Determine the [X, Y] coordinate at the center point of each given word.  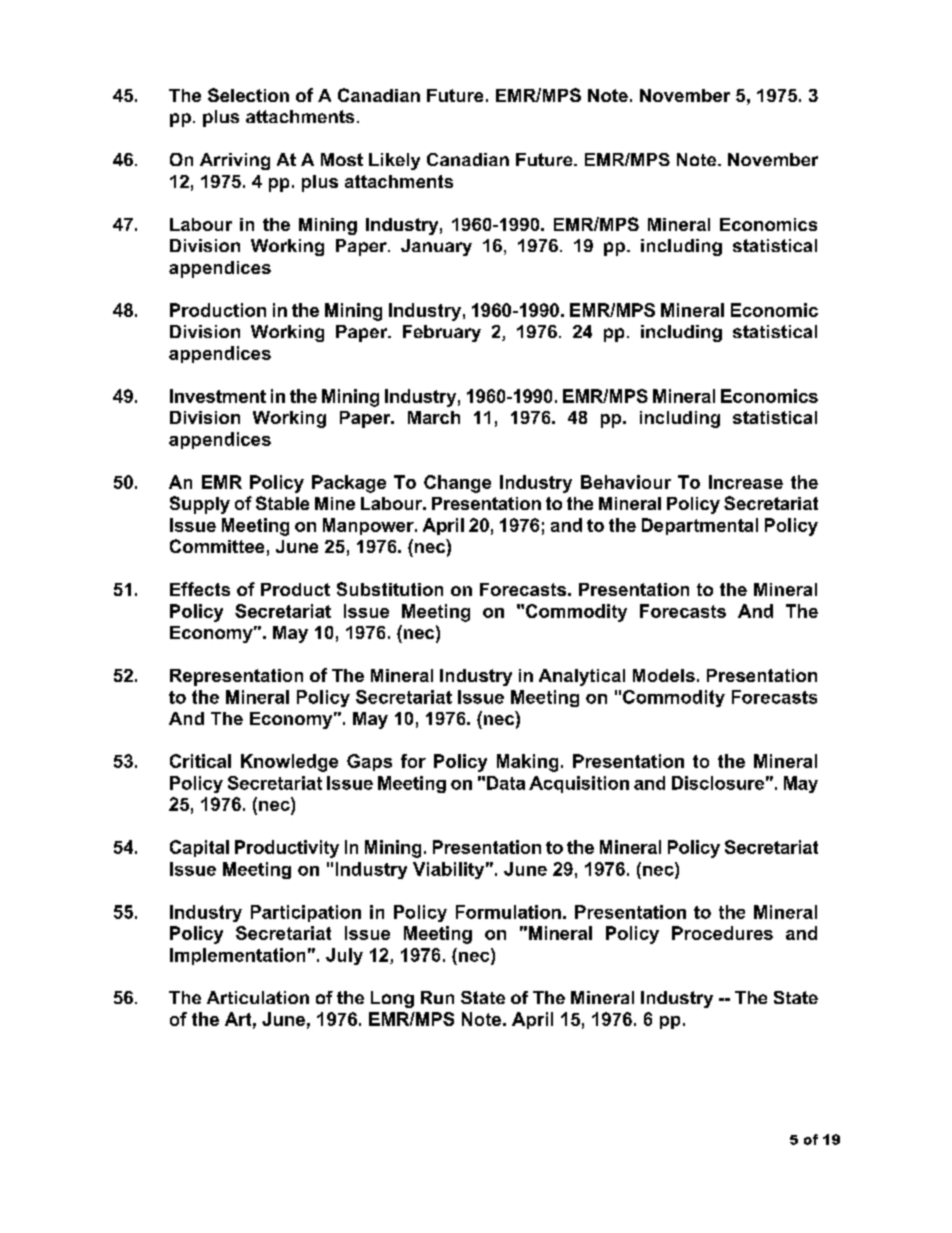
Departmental [700, 526]
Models [664, 675]
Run [437, 997]
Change [457, 484]
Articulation [258, 997]
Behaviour [626, 482]
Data [506, 783]
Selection [248, 95]
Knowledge [289, 763]
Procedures [722, 933]
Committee [217, 546]
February [442, 333]
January [436, 247]
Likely [394, 161]
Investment [218, 396]
